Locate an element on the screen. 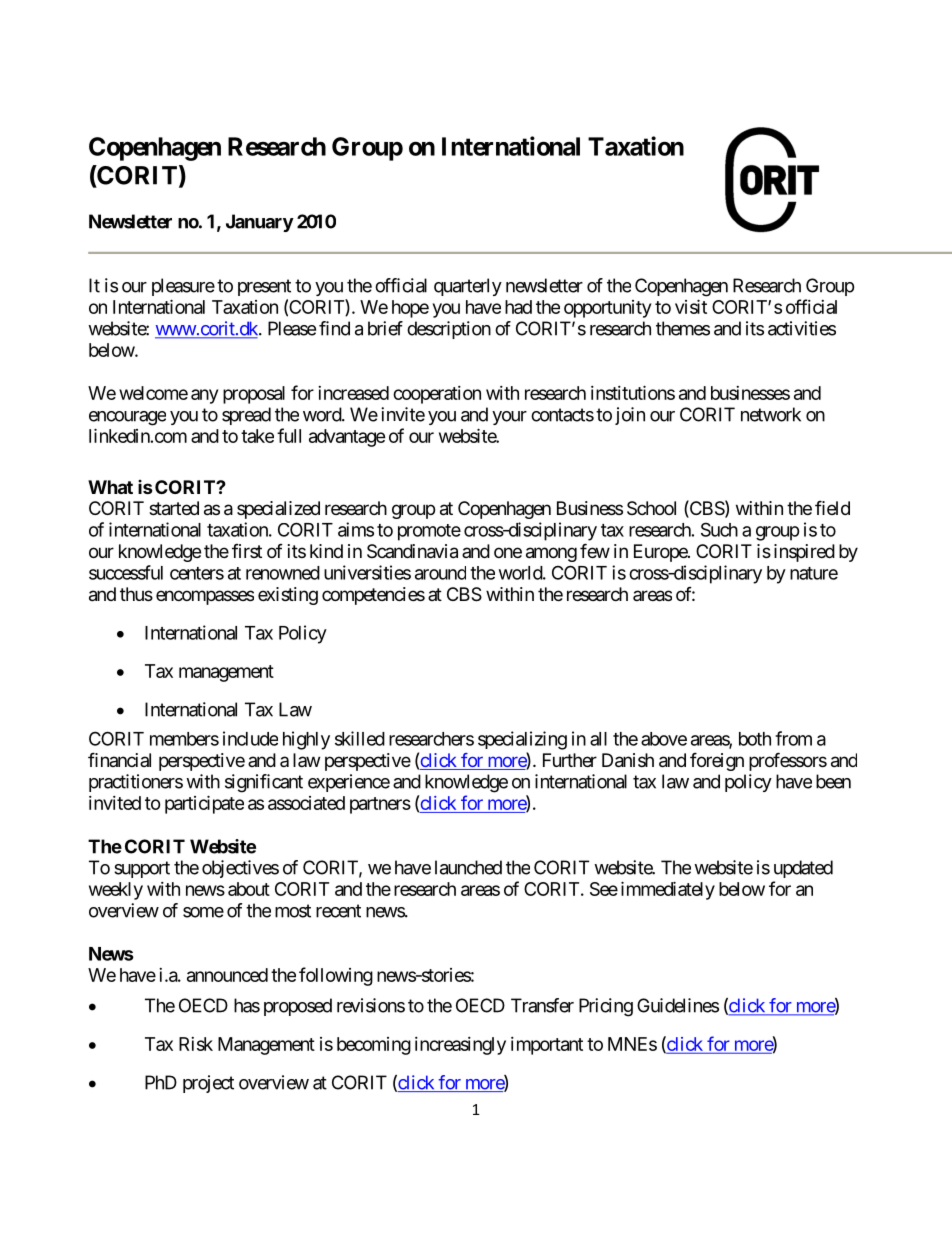  any is located at coordinates (204, 396).
